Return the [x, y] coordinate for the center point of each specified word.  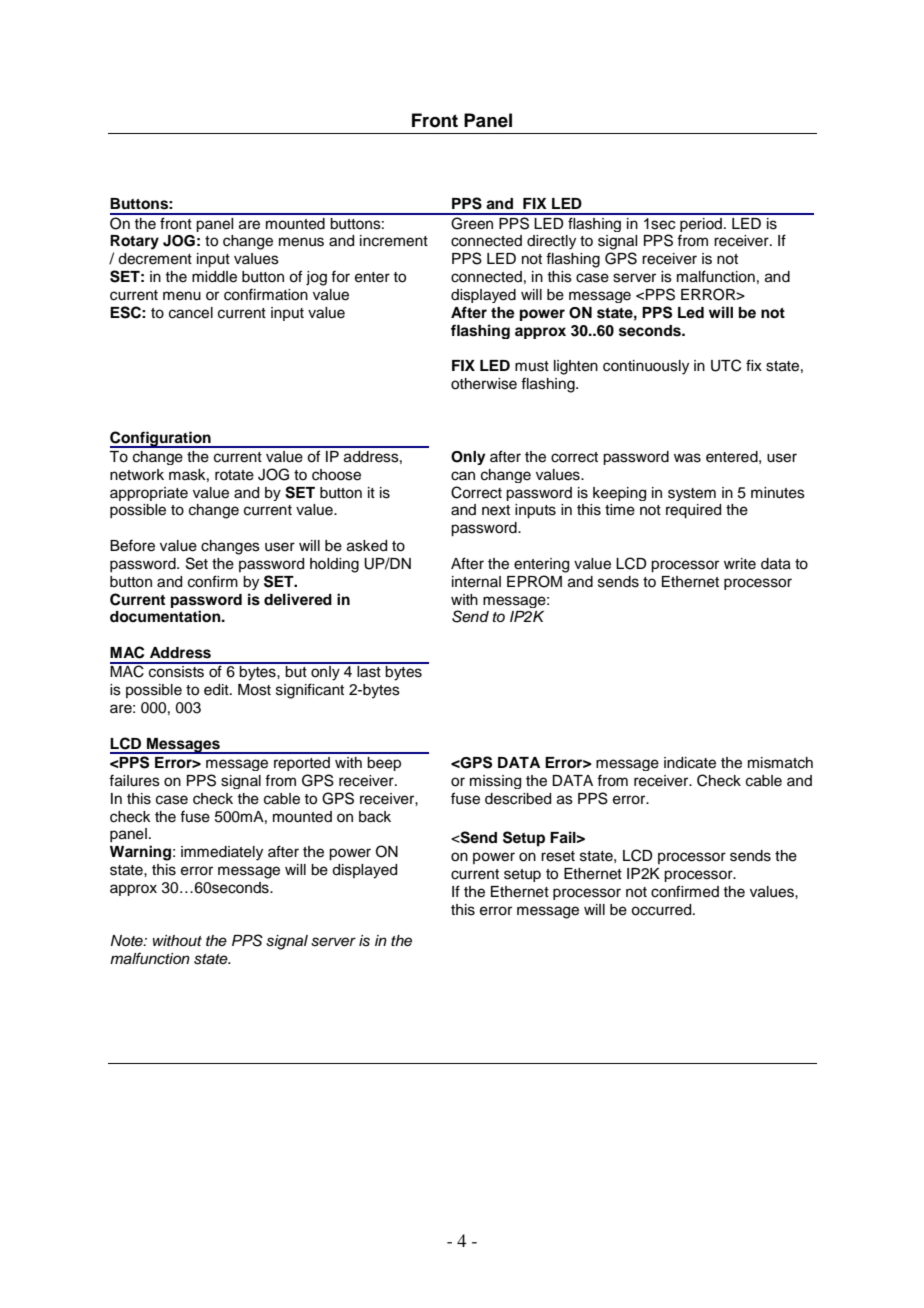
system [692, 494]
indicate [690, 763]
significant [310, 691]
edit [217, 690]
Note [128, 940]
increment [394, 241]
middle [214, 277]
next [496, 510]
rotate [234, 475]
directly [551, 242]
